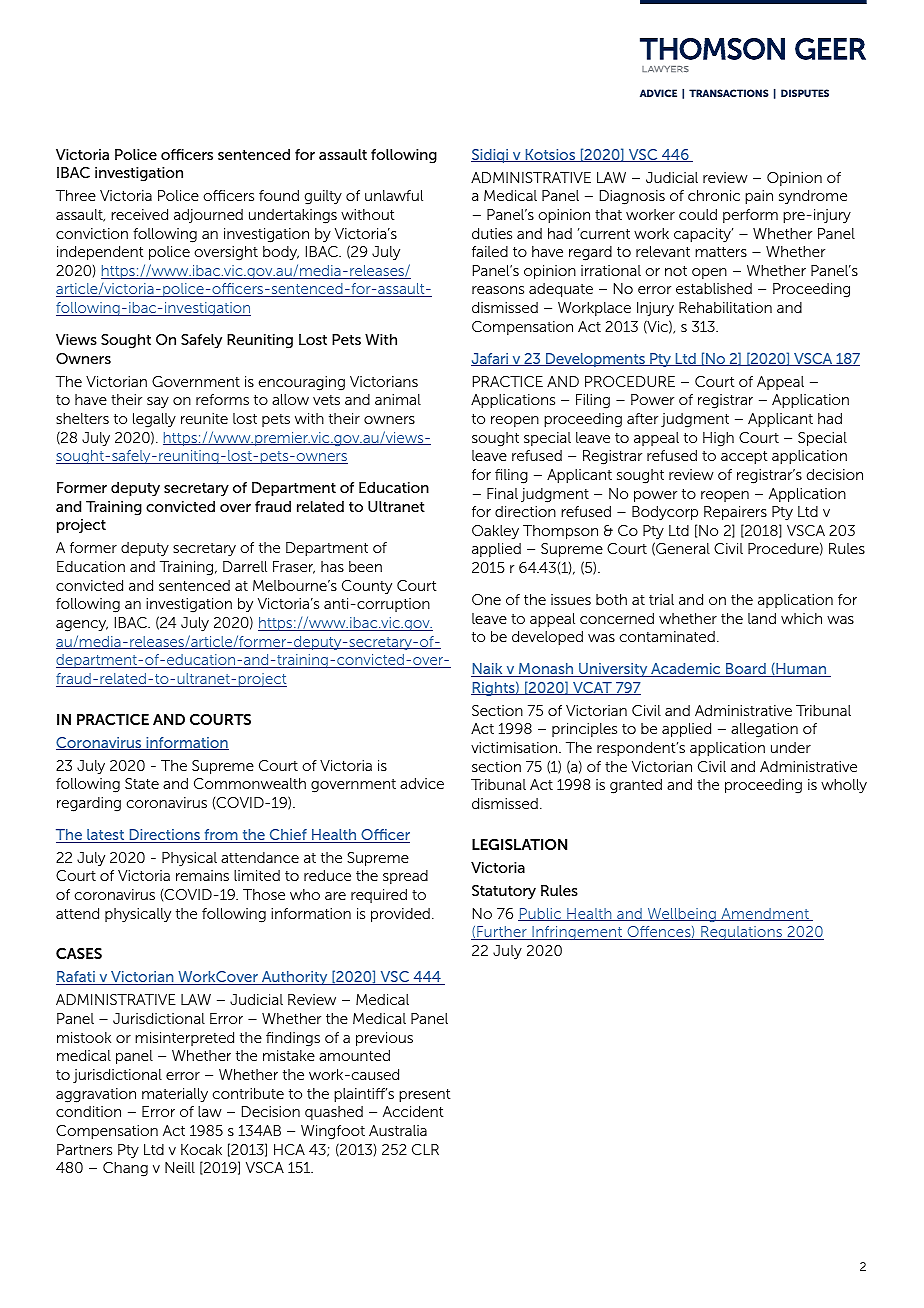 The height and width of the screenshot is (1308, 924). What do you see at coordinates (158, 403) in the screenshot?
I see `say` at bounding box center [158, 403].
